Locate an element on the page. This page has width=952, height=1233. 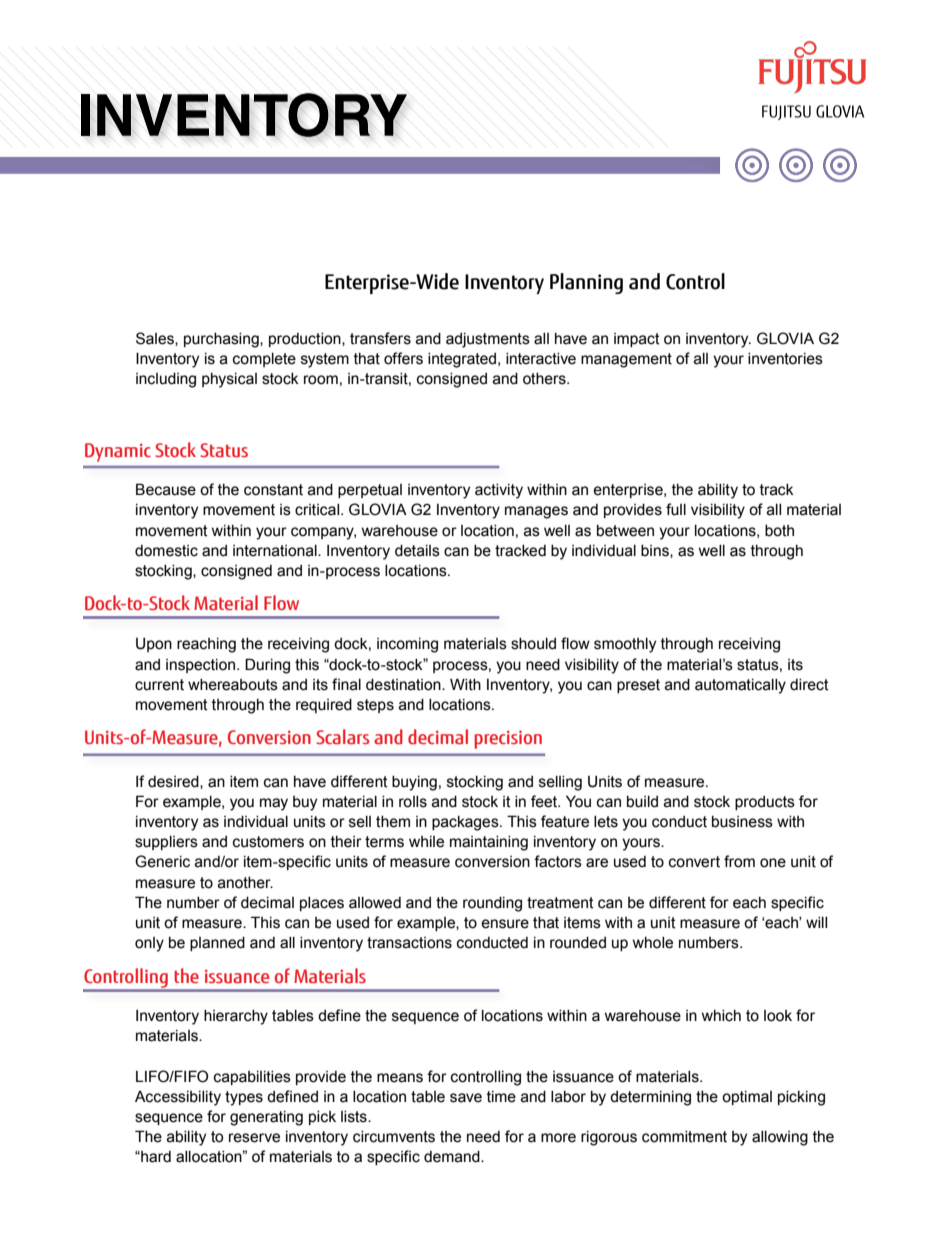
reserve is located at coordinates (254, 1138).
